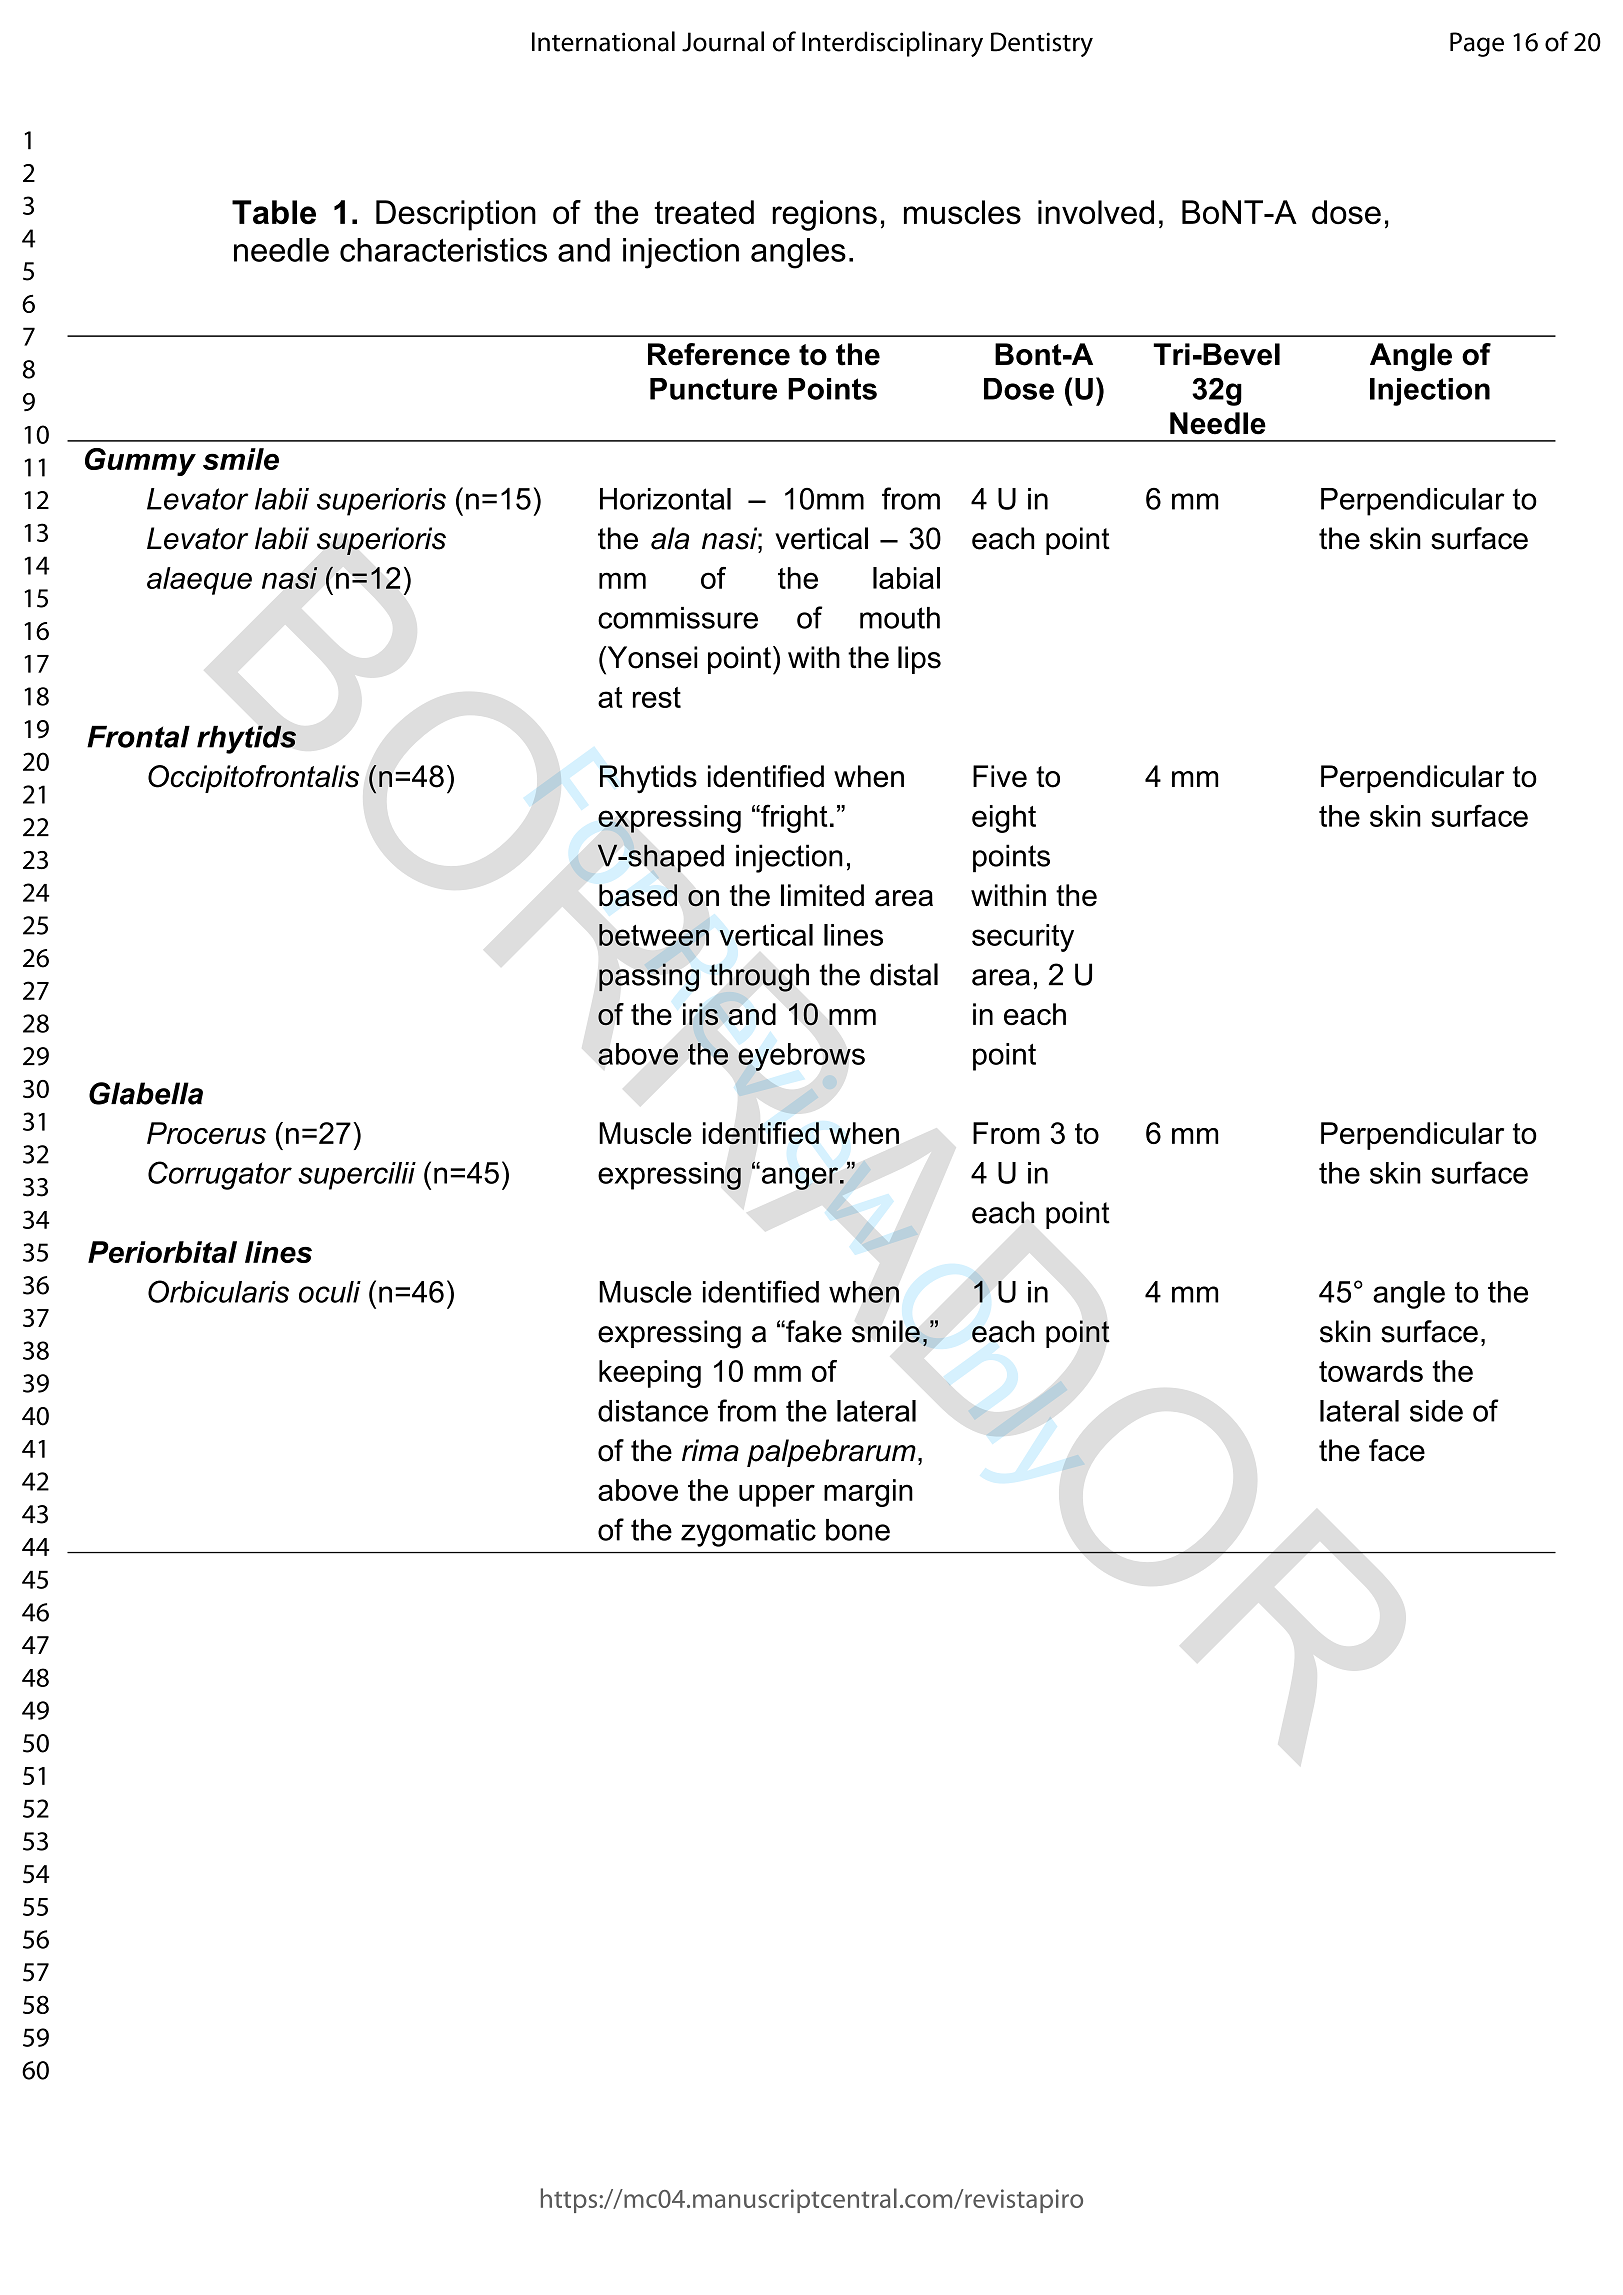 Image resolution: width=1623 pixels, height=2295 pixels. Describe the element at coordinates (906, 578) in the screenshot. I see `labial` at that location.
